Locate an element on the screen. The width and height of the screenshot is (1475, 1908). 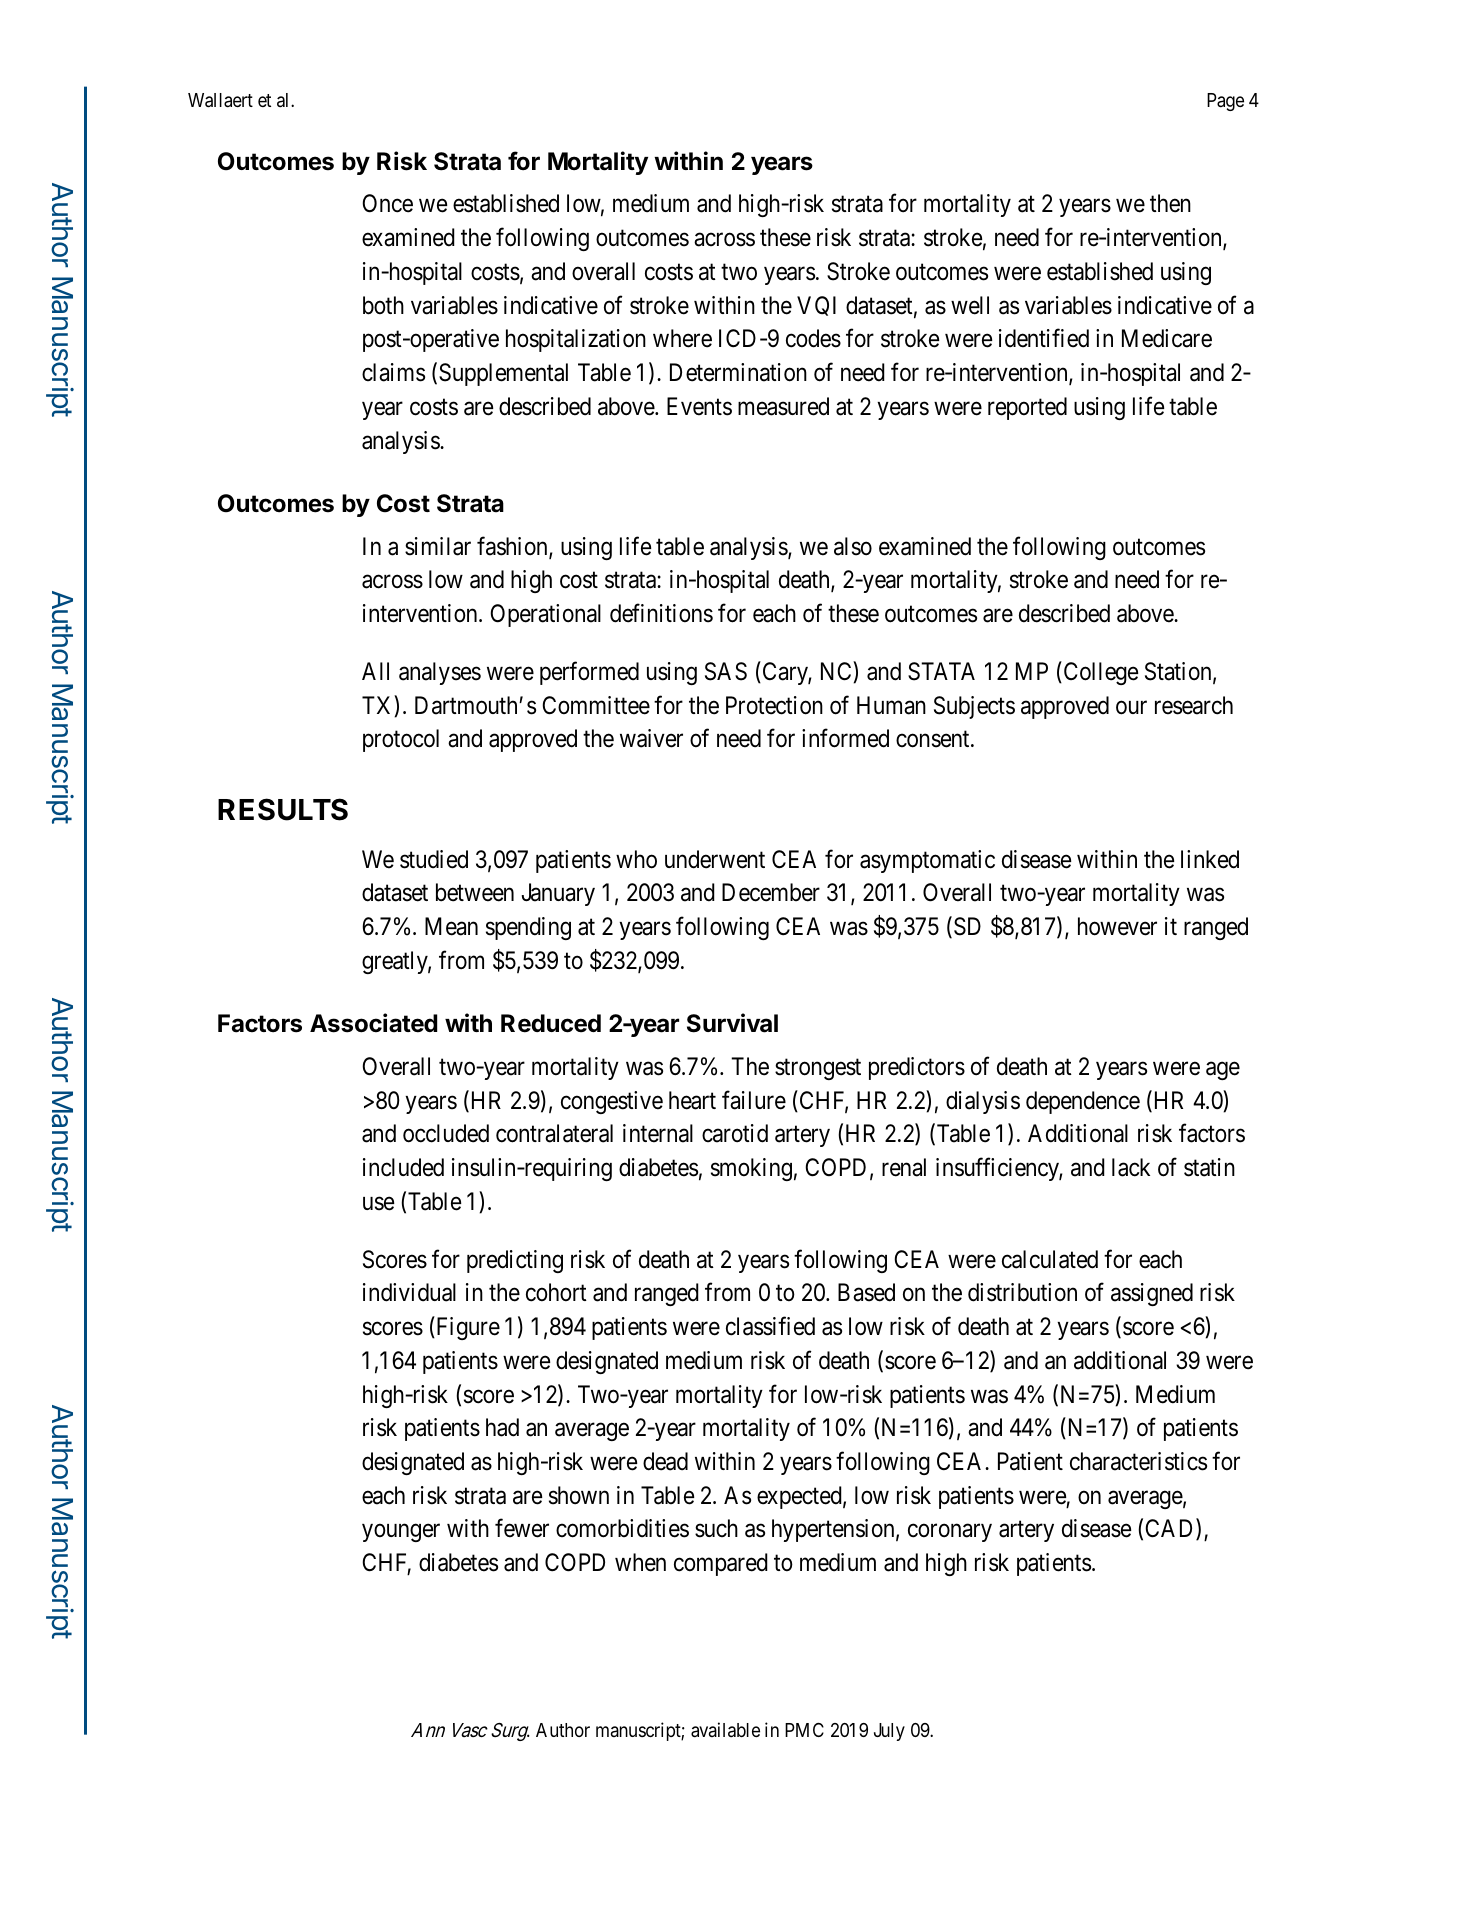
protocol is located at coordinates (401, 740).
